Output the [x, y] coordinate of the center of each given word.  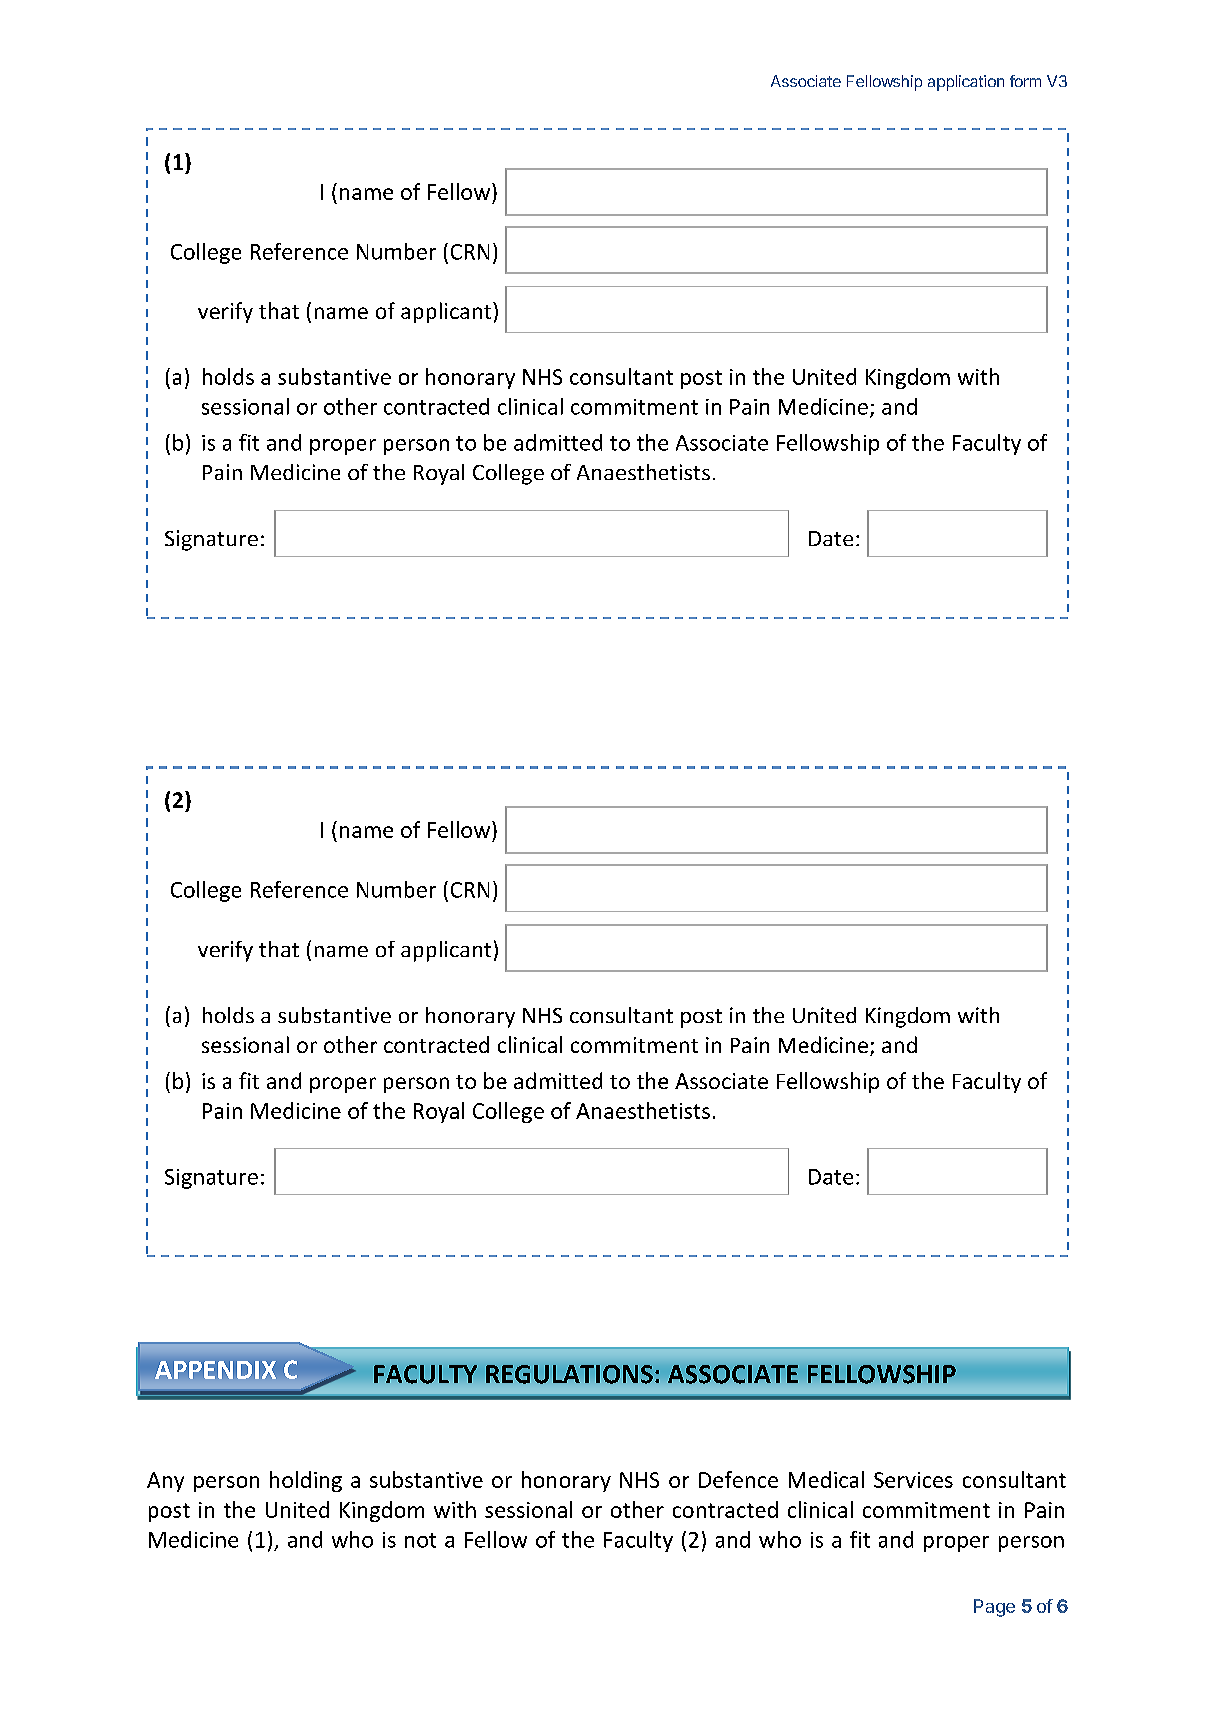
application [966, 83]
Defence [738, 1479]
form [1025, 81]
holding [306, 1481]
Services [913, 1480]
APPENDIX [215, 1370]
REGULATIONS [569, 1374]
